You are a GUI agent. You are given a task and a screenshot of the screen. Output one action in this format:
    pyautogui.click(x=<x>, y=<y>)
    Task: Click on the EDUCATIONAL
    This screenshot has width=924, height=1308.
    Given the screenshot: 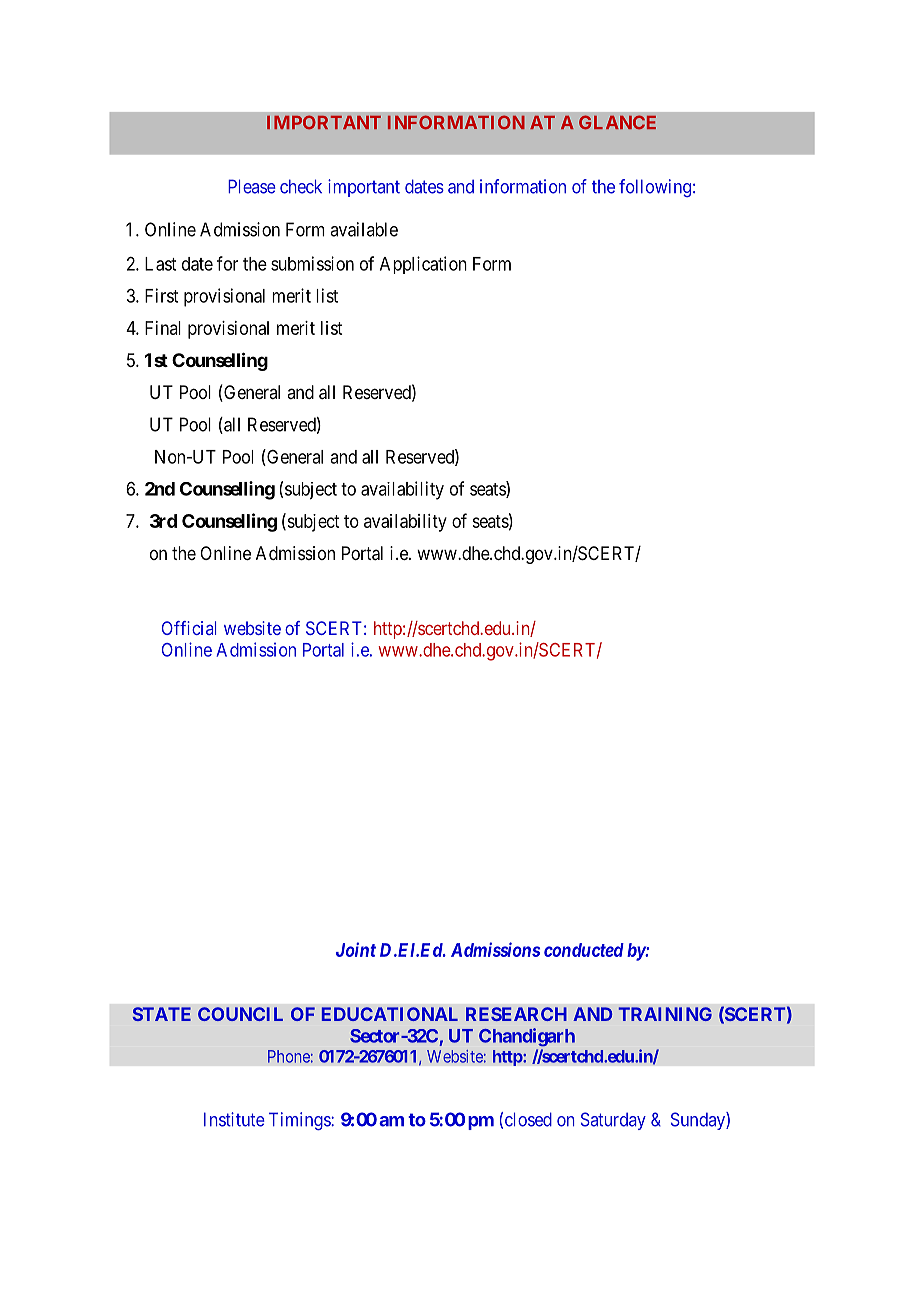 What is the action you would take?
    pyautogui.click(x=390, y=1014)
